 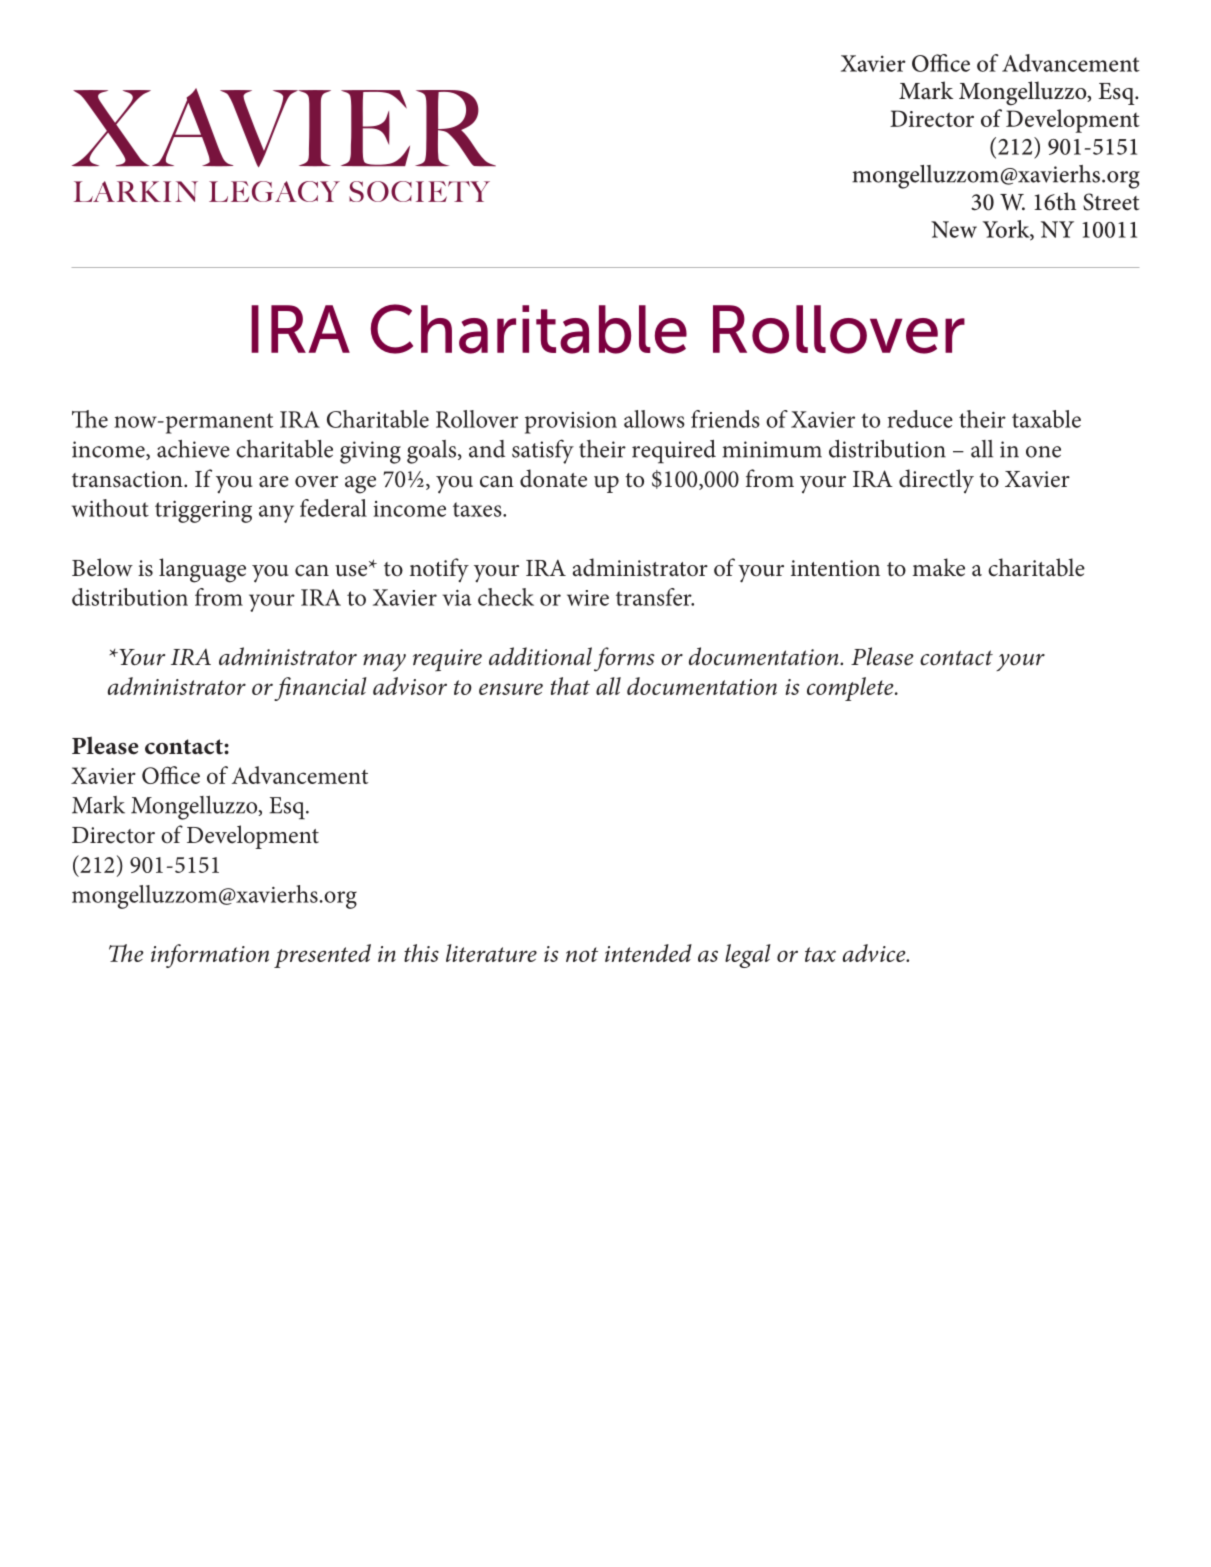 I want to click on language, so click(x=202, y=570).
